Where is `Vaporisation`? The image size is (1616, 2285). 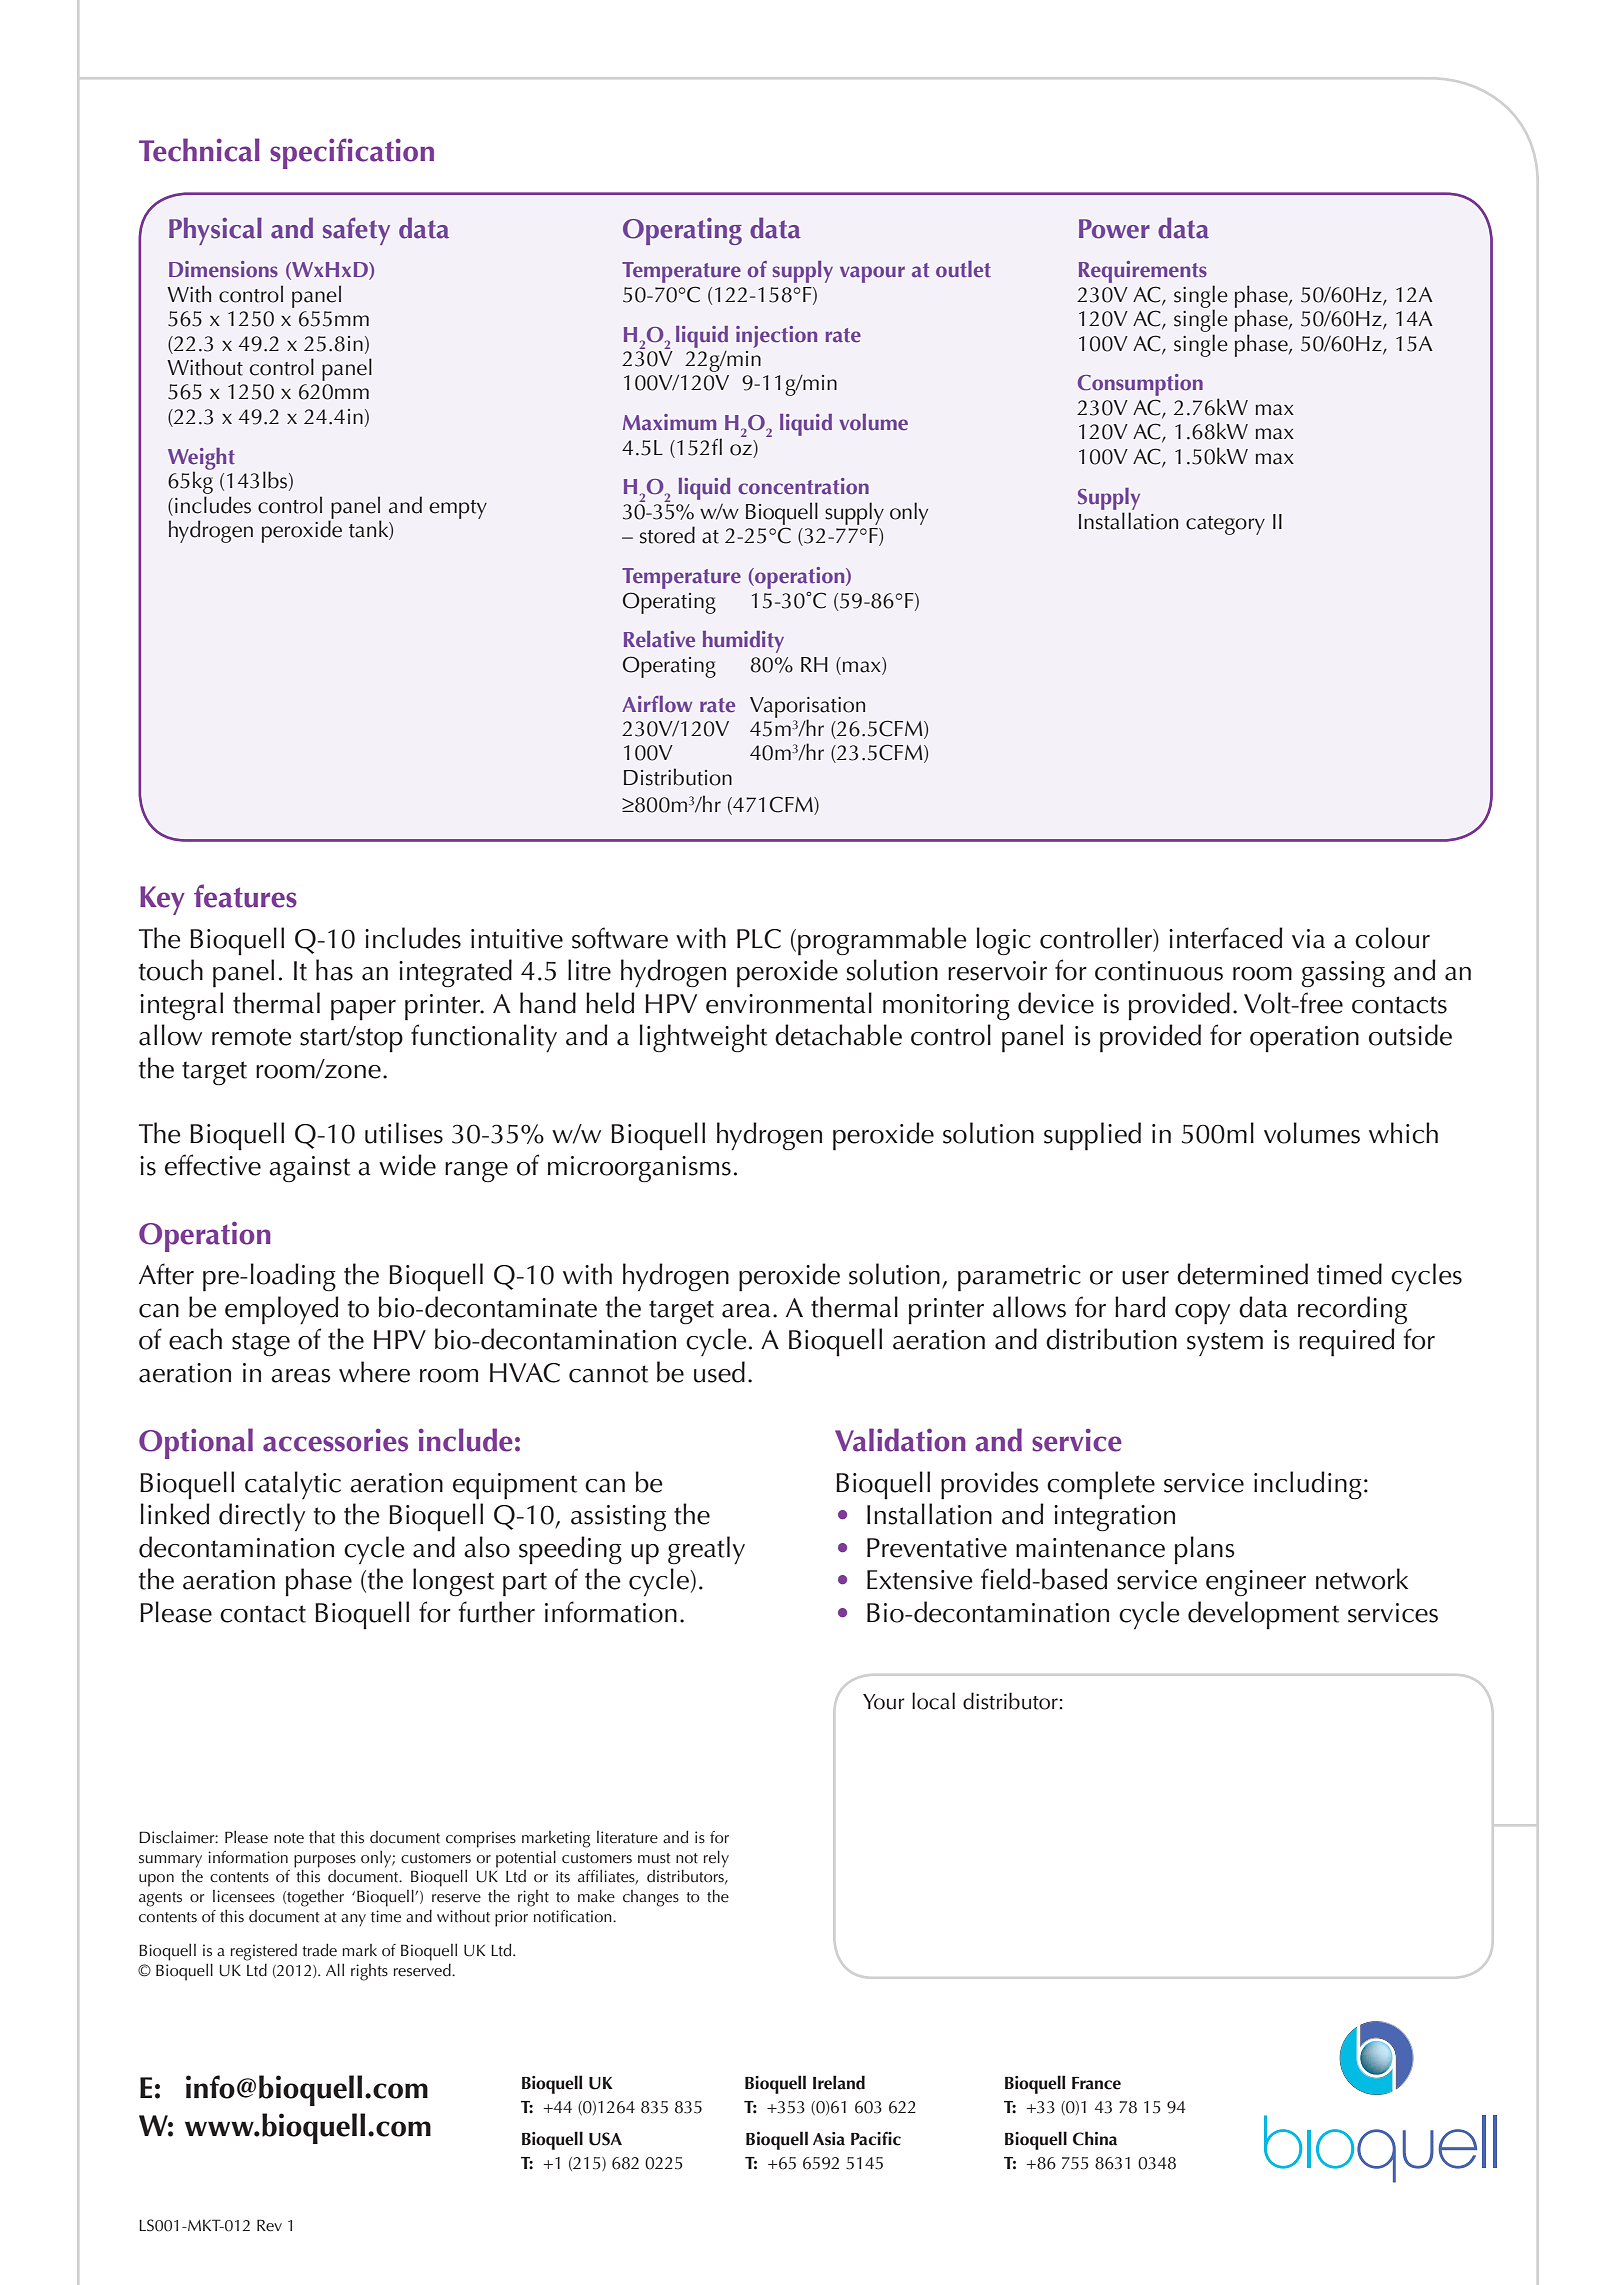 Vaporisation is located at coordinates (807, 708).
